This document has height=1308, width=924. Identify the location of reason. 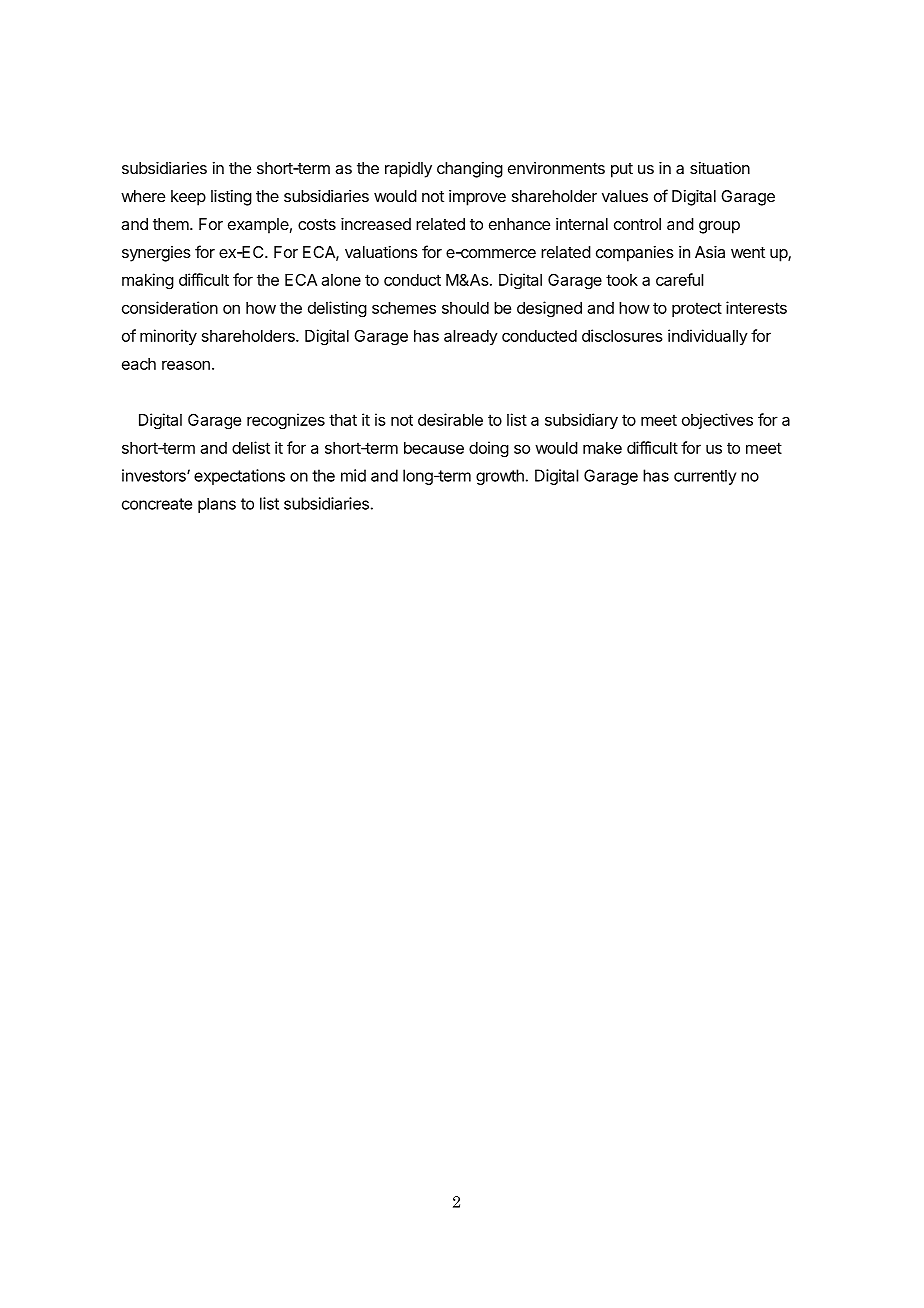
(186, 365).
